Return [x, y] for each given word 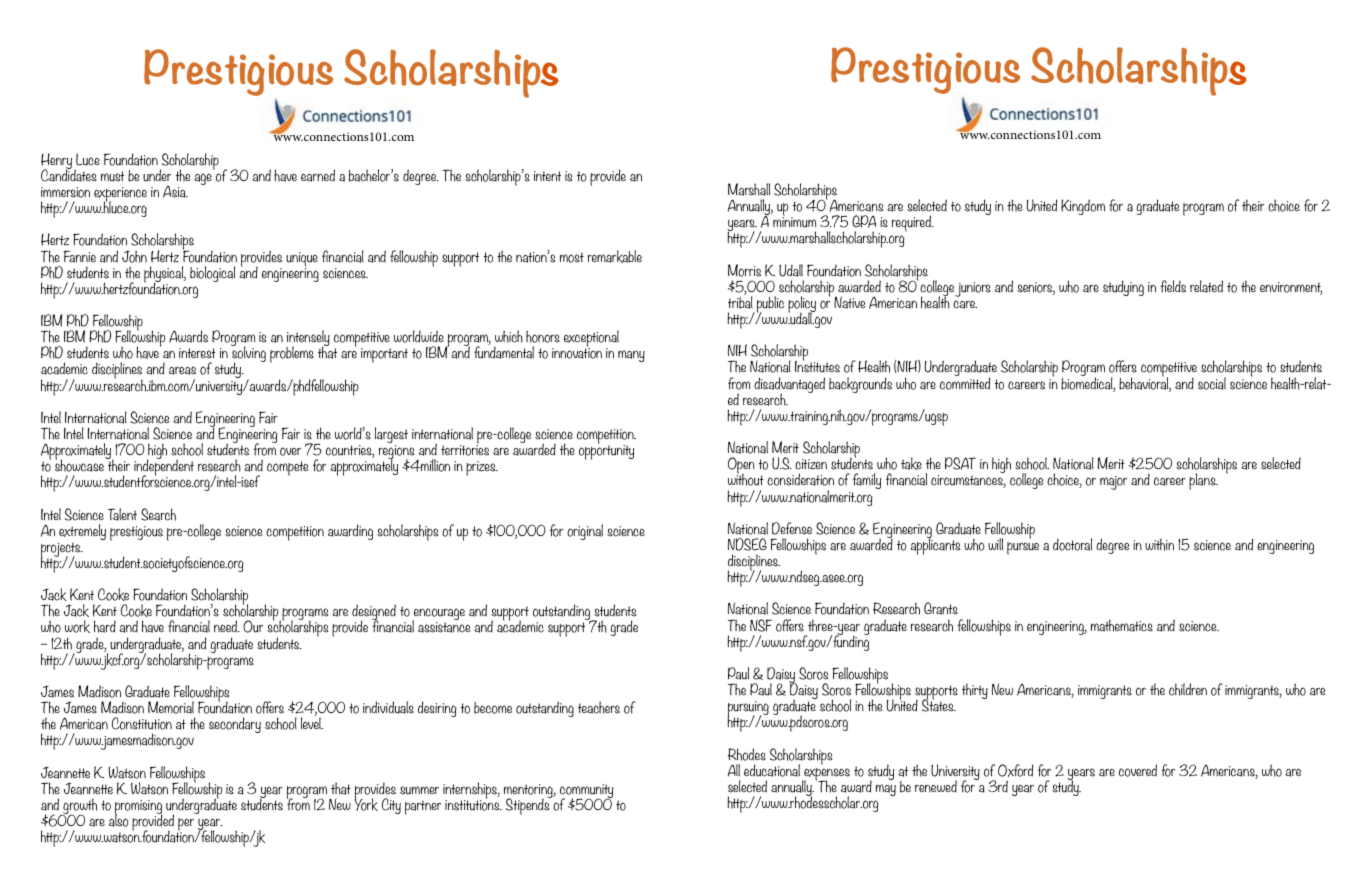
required [913, 223]
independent [164, 468]
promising [139, 808]
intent [547, 176]
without [746, 479]
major [1113, 483]
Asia [175, 192]
